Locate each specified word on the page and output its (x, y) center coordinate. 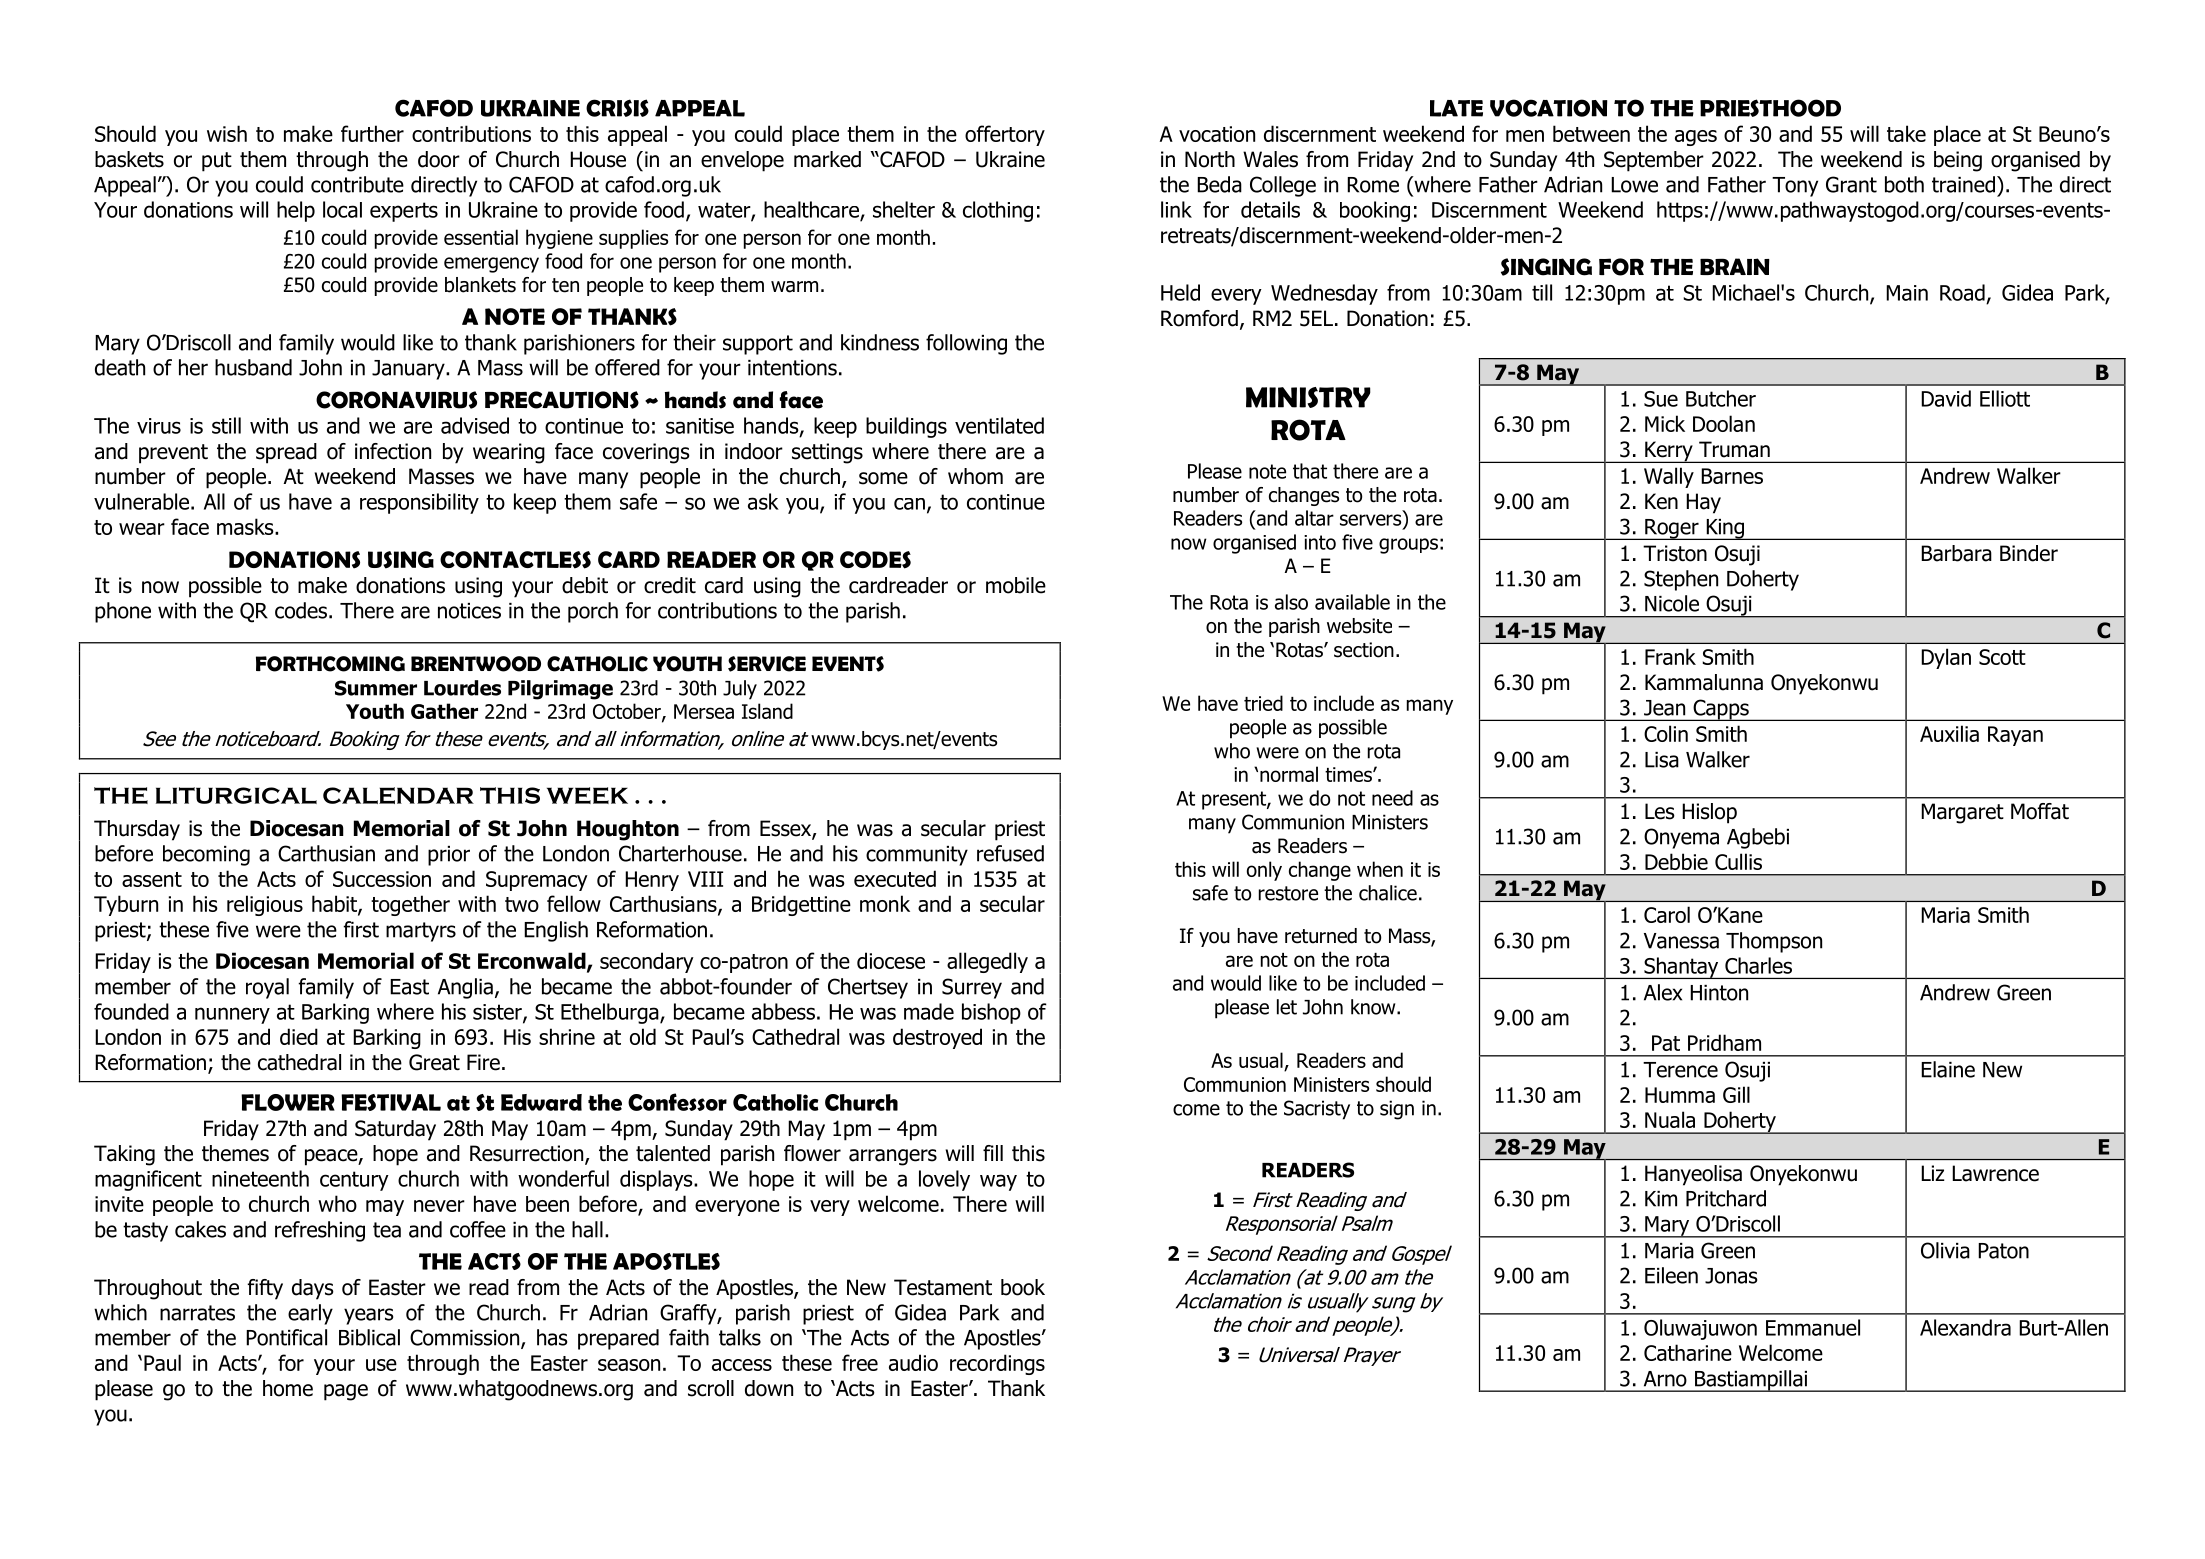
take (1906, 133)
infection (393, 451)
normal (1289, 774)
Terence (1680, 1070)
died (299, 1036)
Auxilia (1949, 733)
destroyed (937, 1038)
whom (975, 476)
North (1210, 159)
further (372, 133)
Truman (1734, 449)
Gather (444, 711)
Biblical (369, 1337)
